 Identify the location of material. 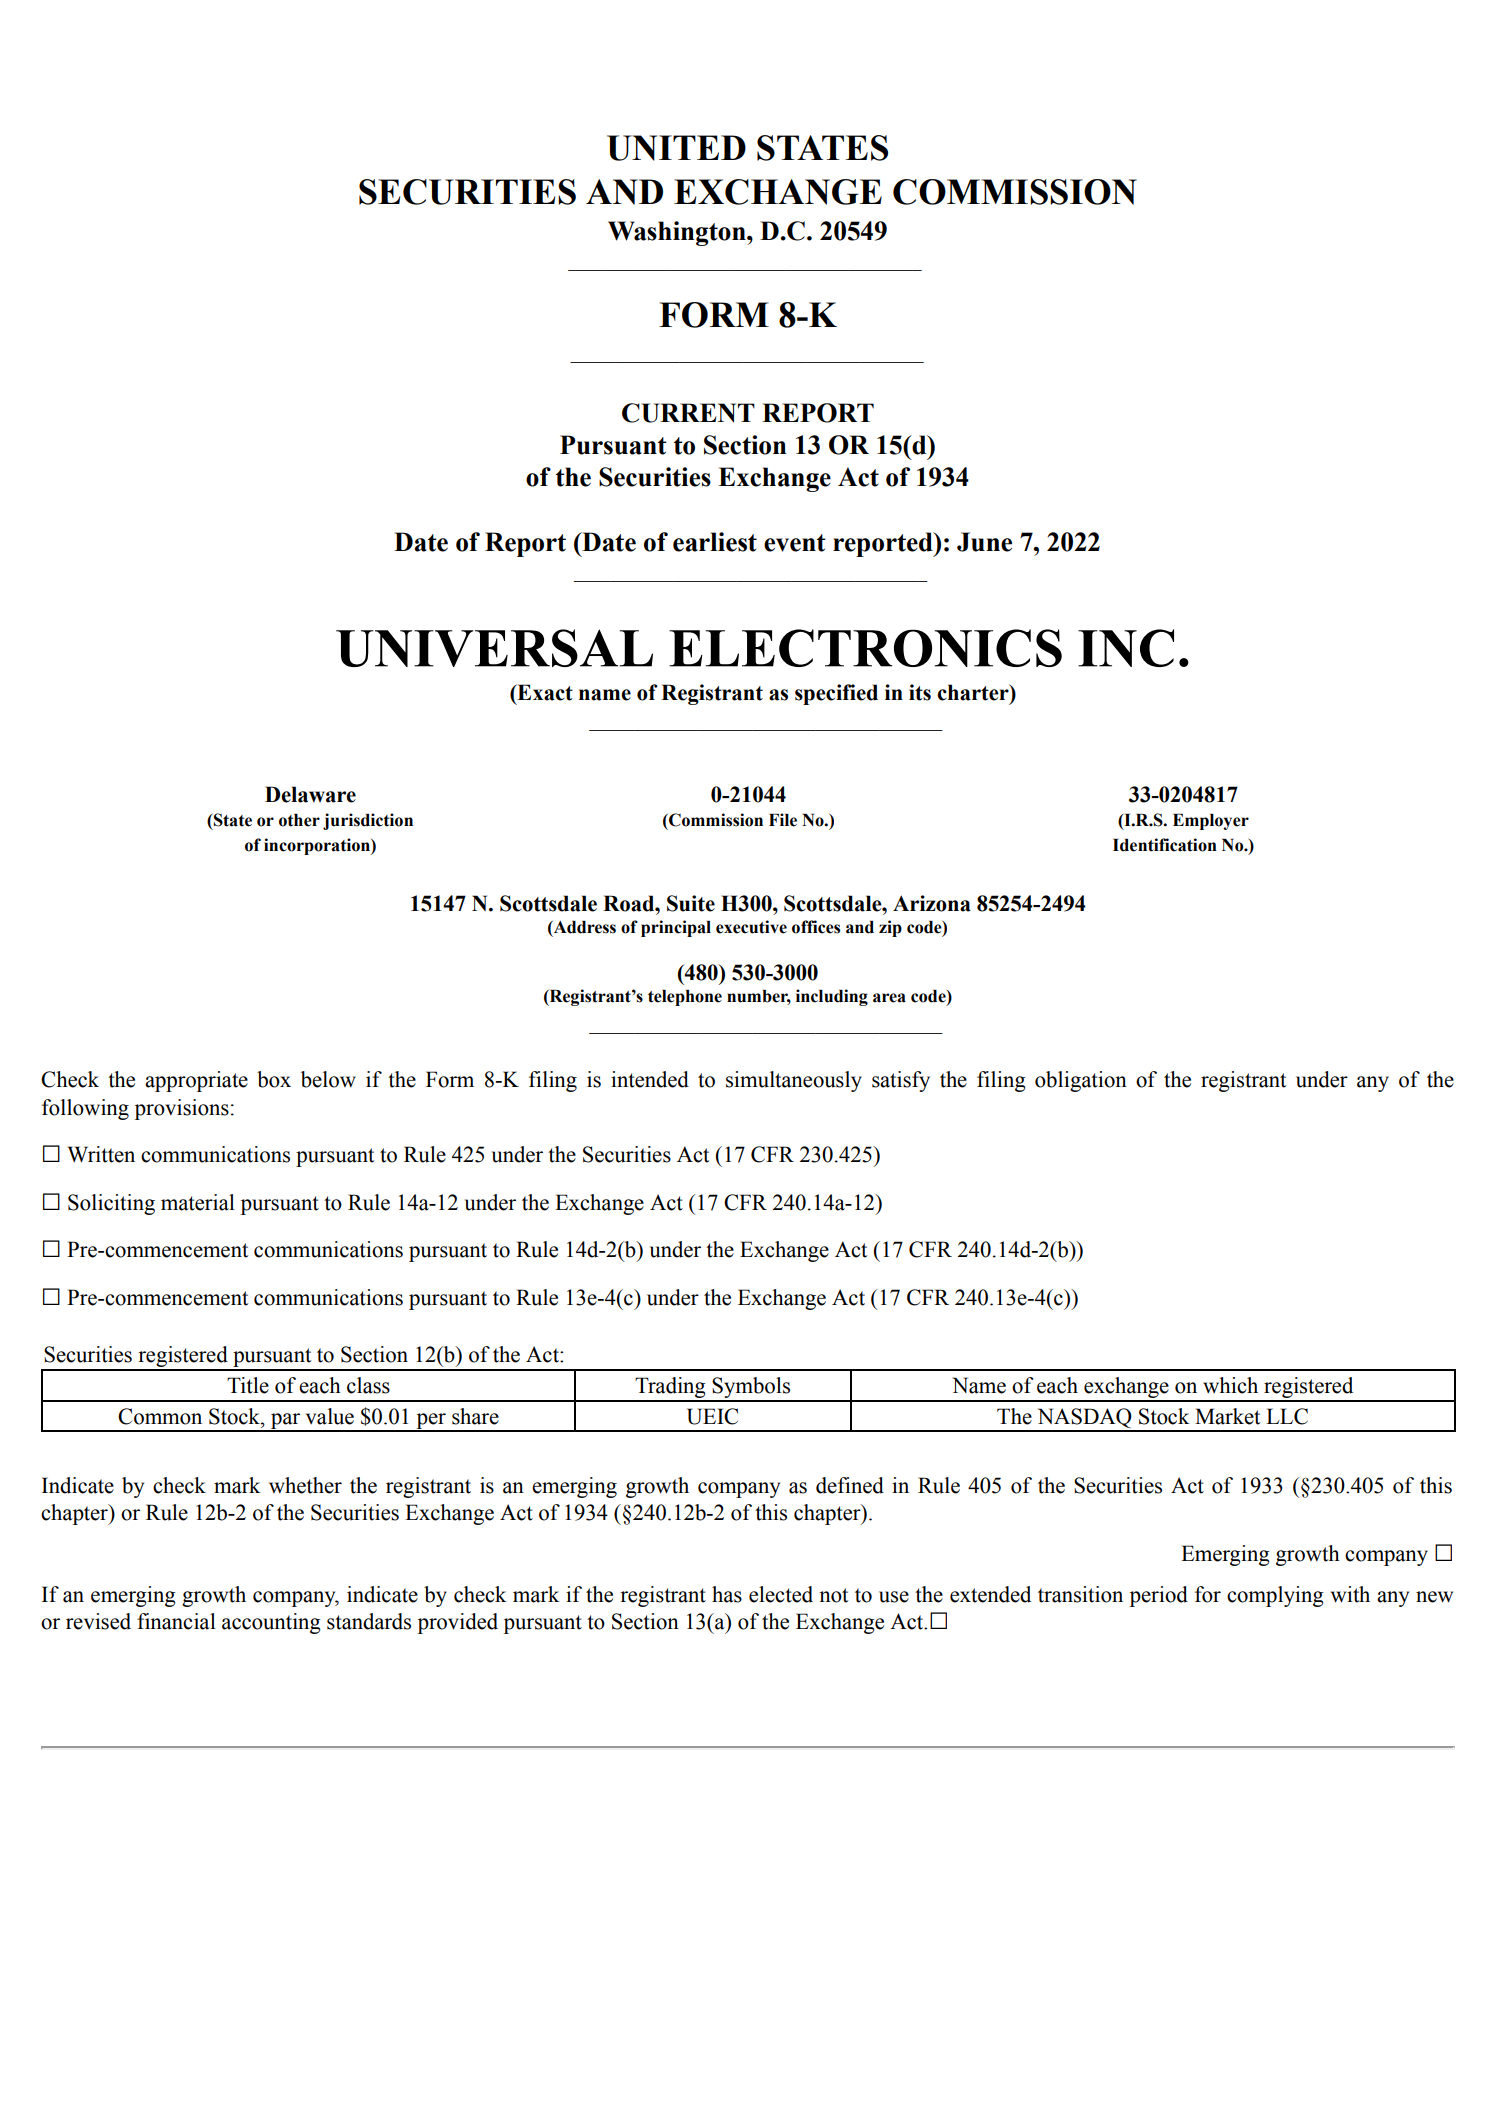
(198, 1202).
